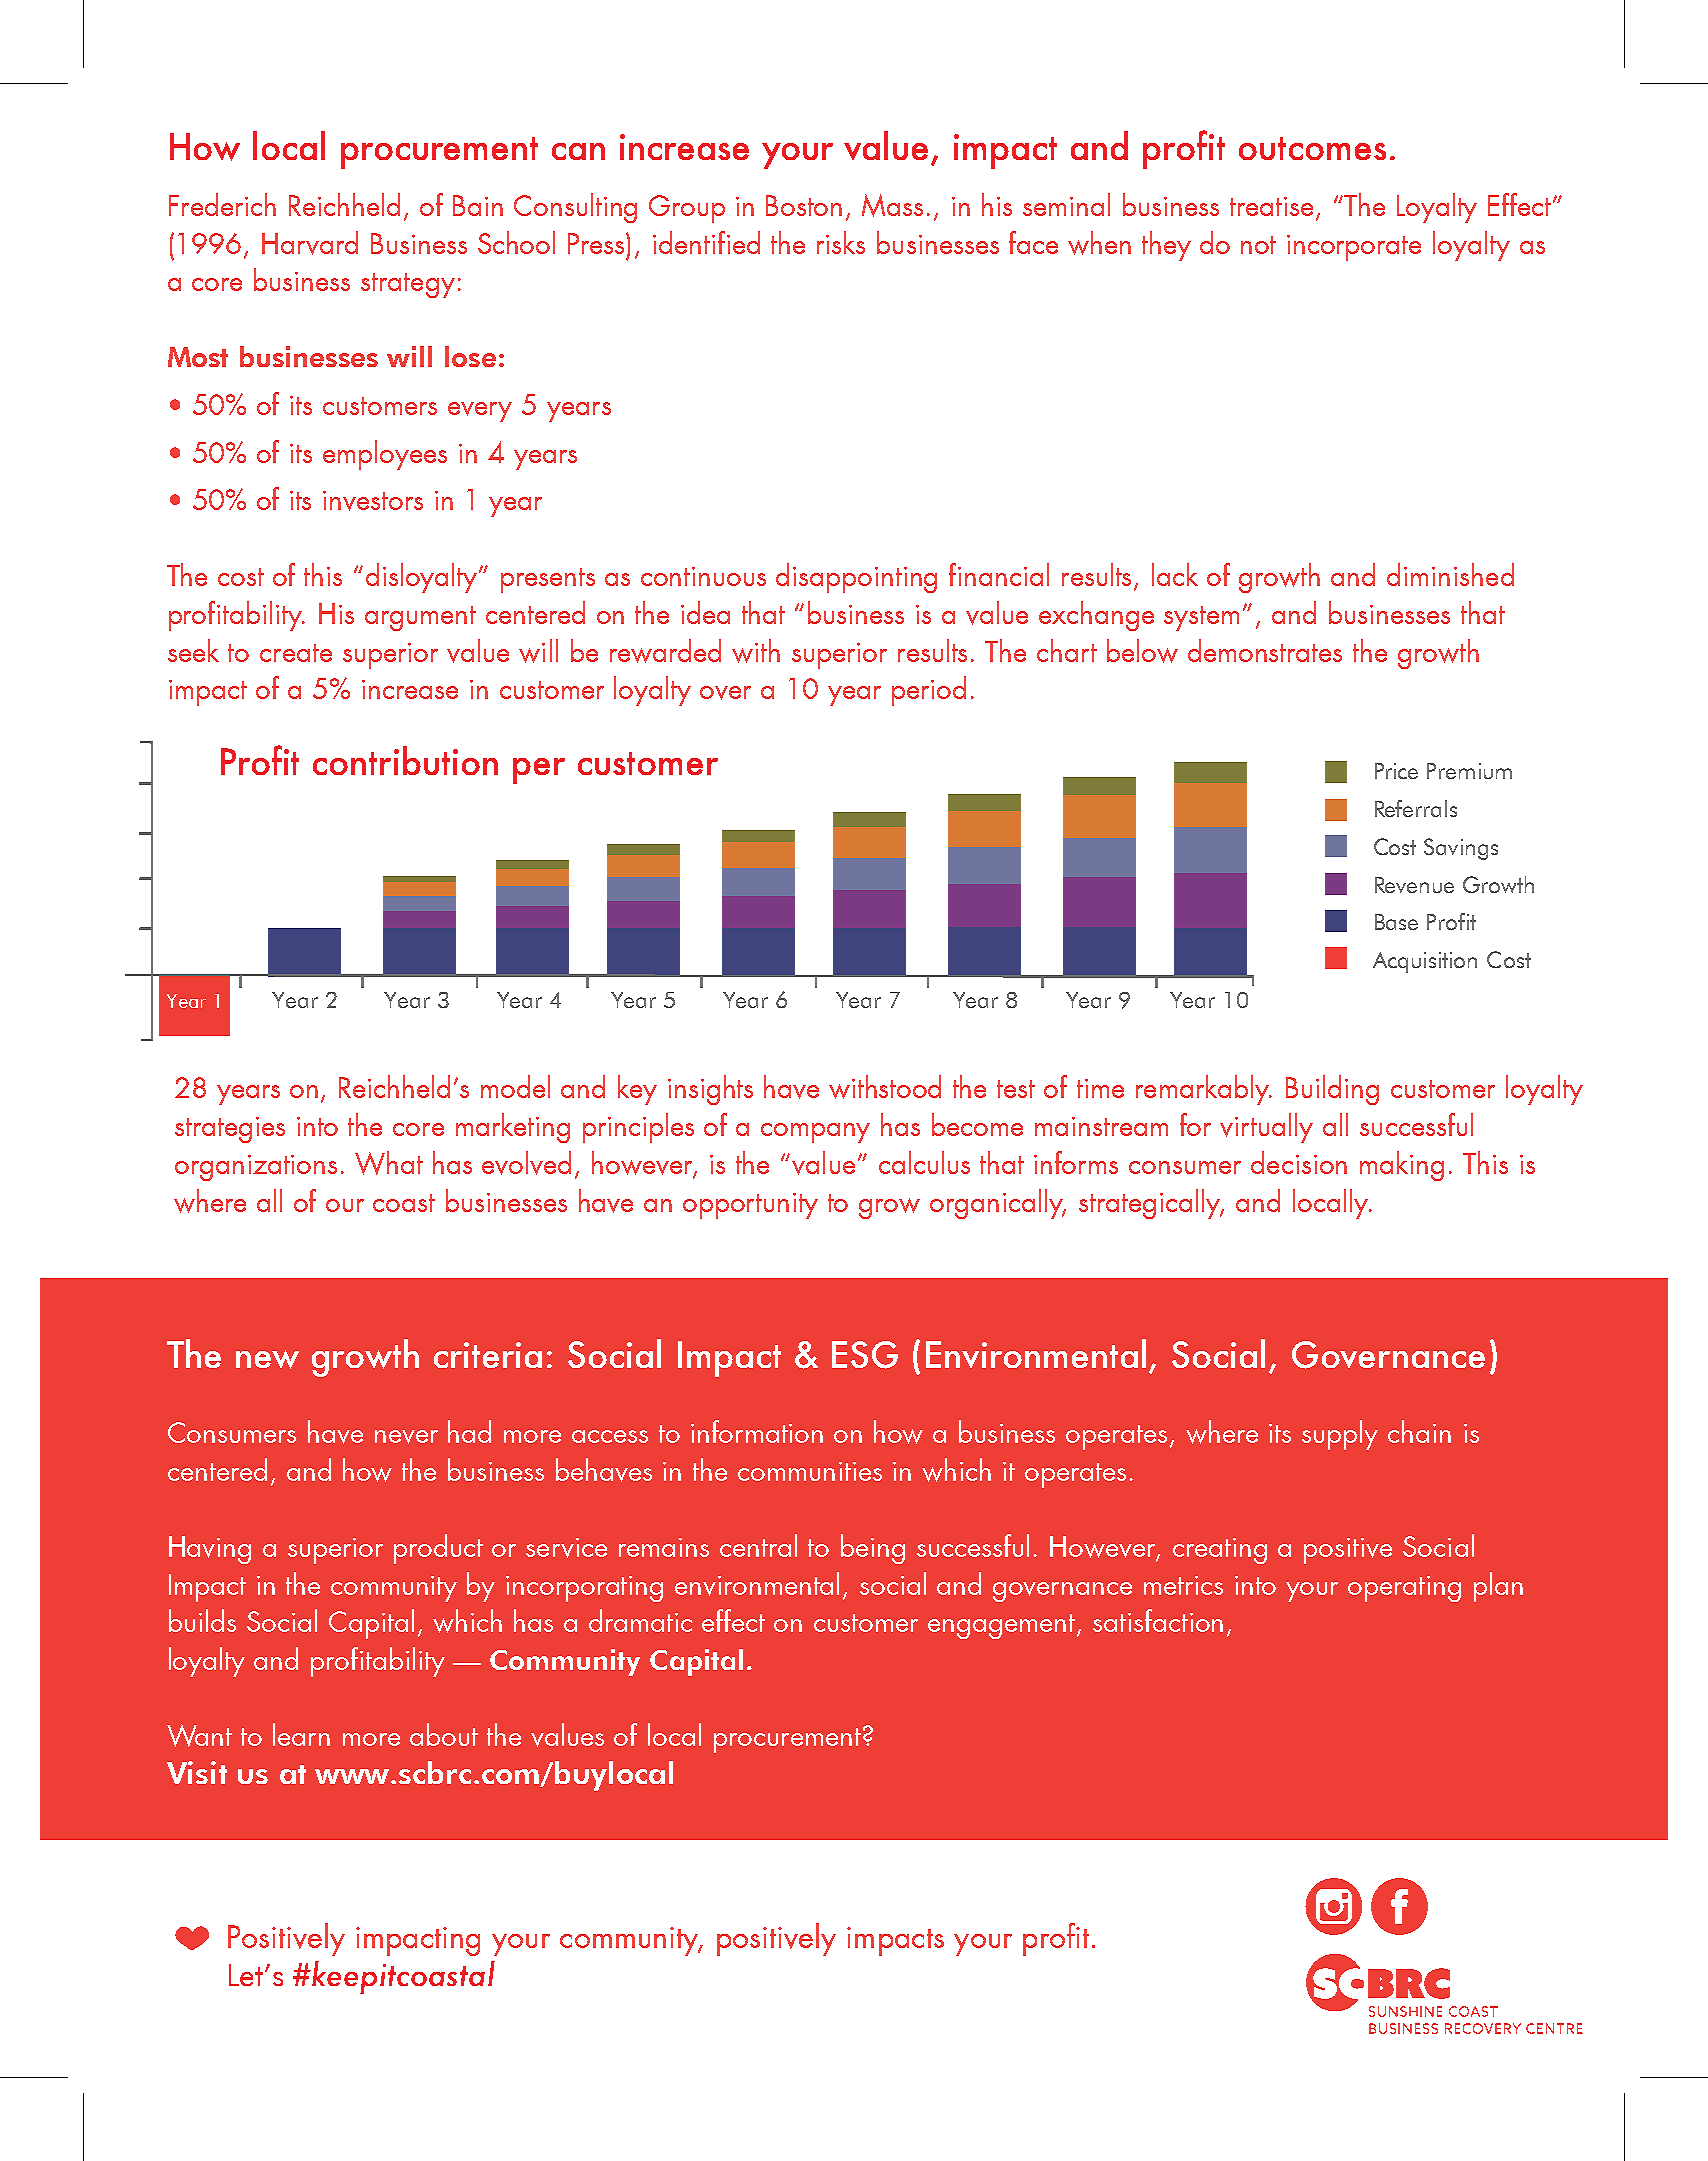 The height and width of the screenshot is (2161, 1708). What do you see at coordinates (1450, 574) in the screenshot?
I see `diminished` at bounding box center [1450, 574].
